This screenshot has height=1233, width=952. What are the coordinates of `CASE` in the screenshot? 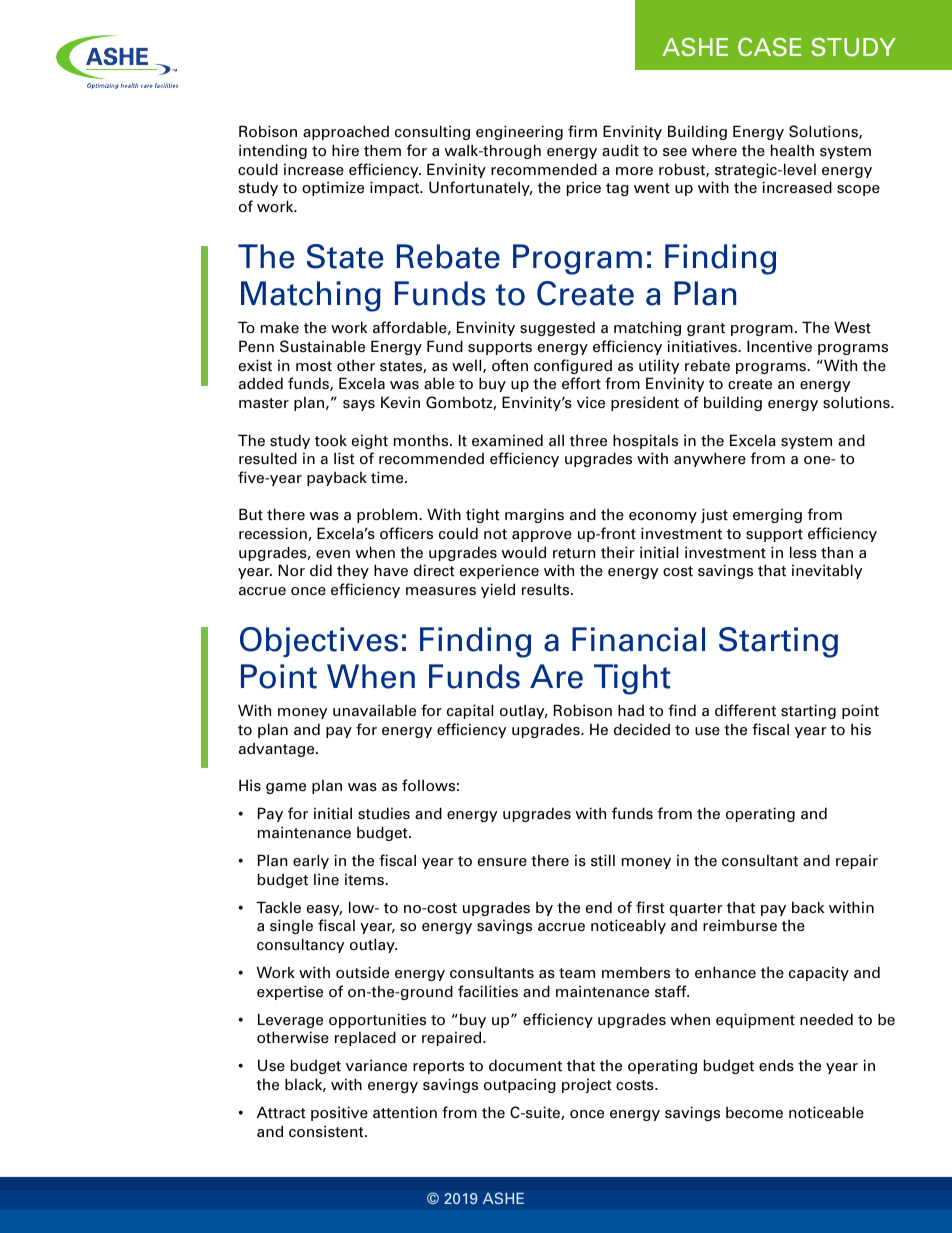 It's located at (769, 47).
